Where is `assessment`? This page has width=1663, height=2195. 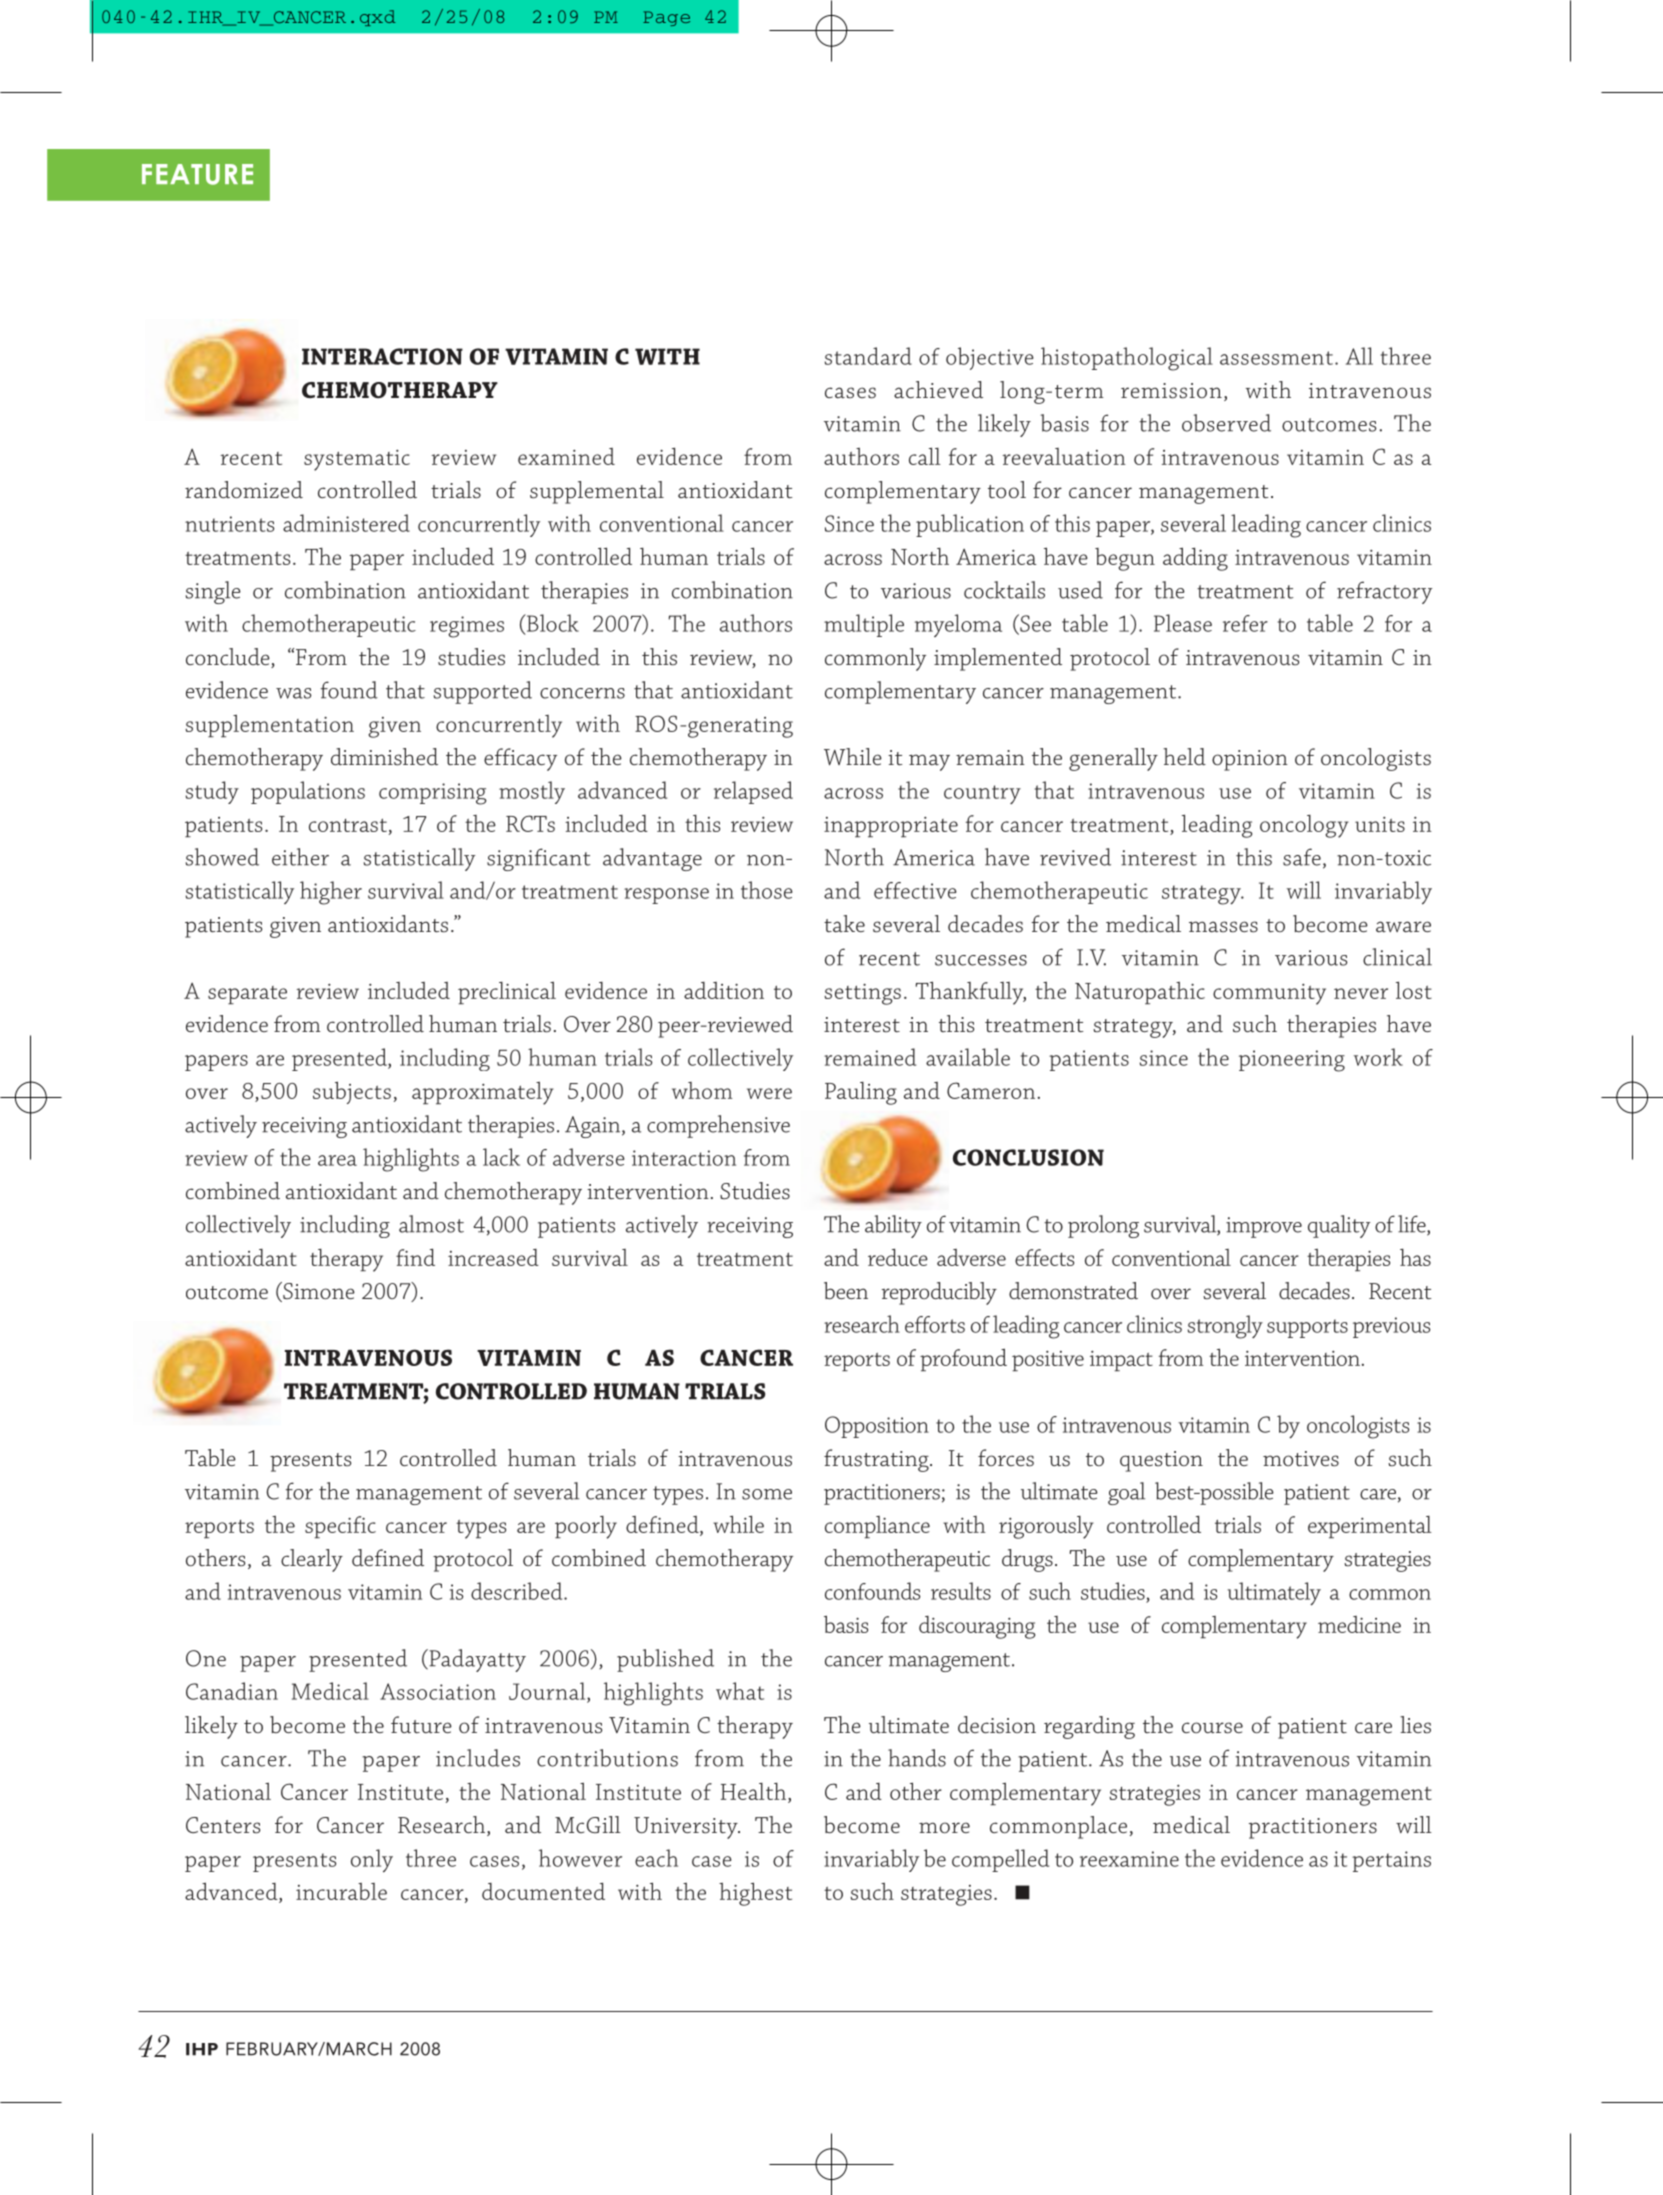
assessment is located at coordinates (1276, 358).
